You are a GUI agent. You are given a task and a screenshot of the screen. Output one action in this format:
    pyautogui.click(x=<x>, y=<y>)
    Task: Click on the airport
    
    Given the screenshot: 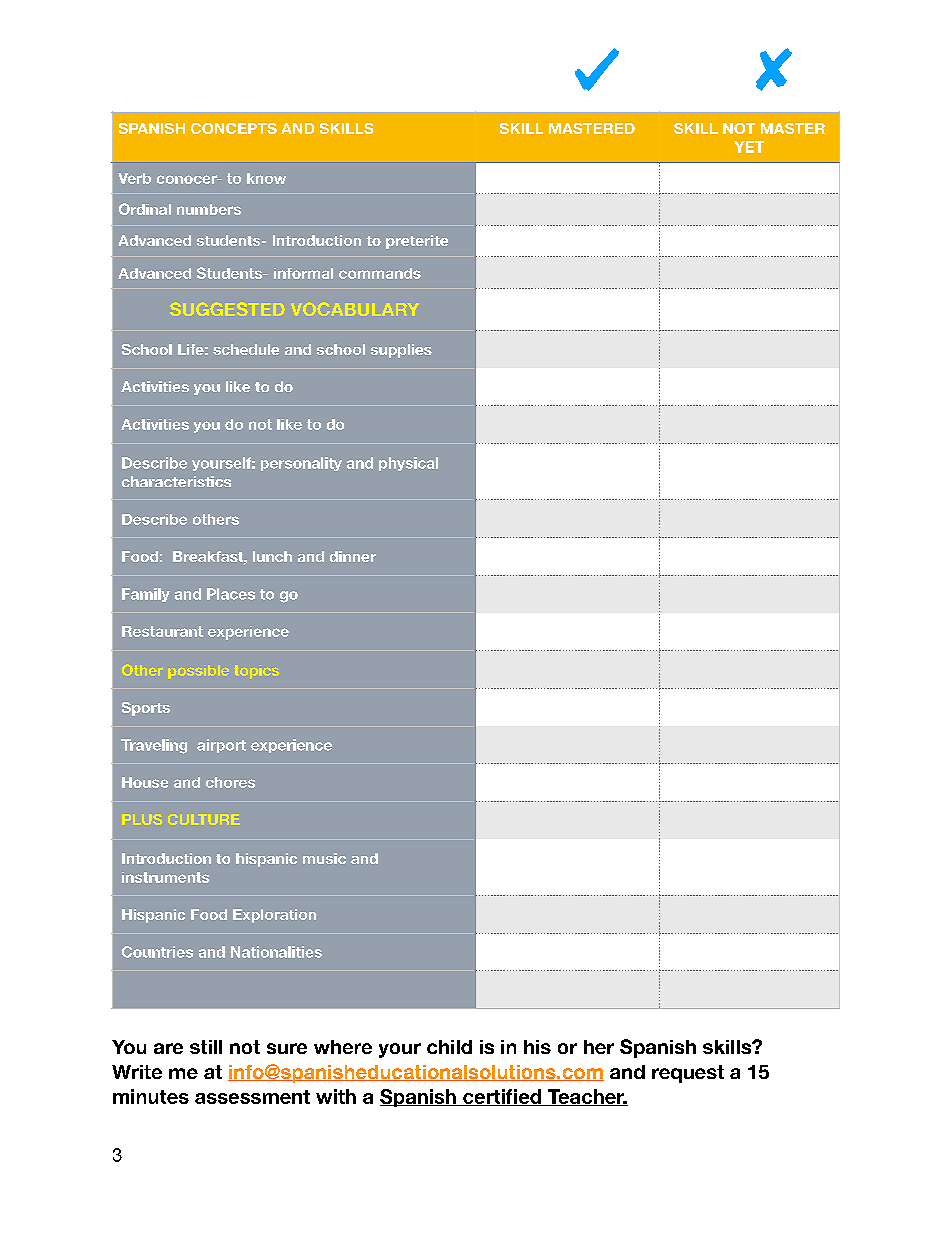 What is the action you would take?
    pyautogui.click(x=221, y=746)
